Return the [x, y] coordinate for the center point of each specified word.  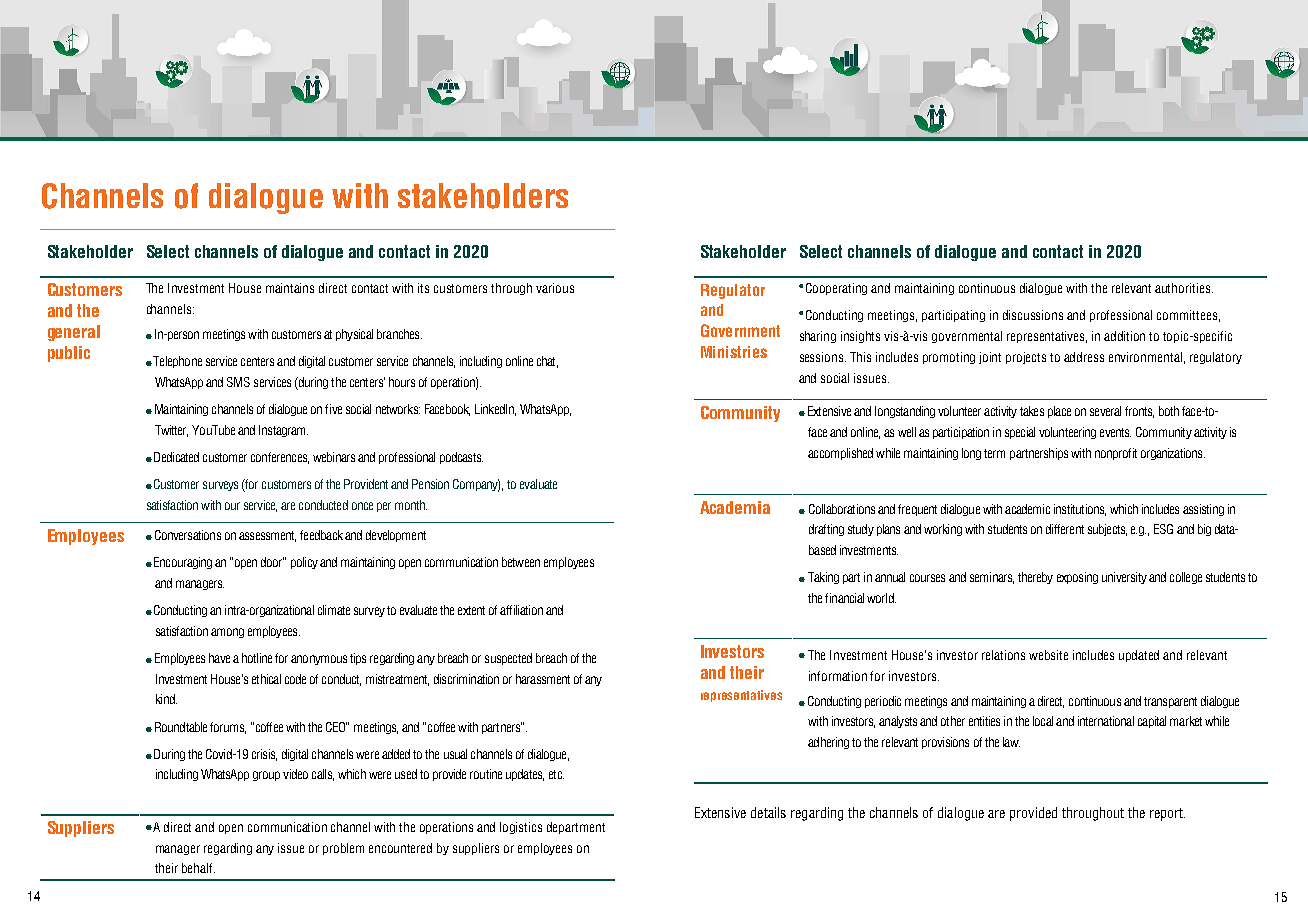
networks [398, 409]
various [555, 288]
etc [556, 774]
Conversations [188, 535]
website [1048, 655]
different [1065, 529]
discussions [1033, 315]
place [1059, 412]
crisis [264, 755]
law [1011, 742]
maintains [290, 288]
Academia [735, 507]
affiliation [521, 610]
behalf [198, 868]
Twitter [171, 431]
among [227, 633]
